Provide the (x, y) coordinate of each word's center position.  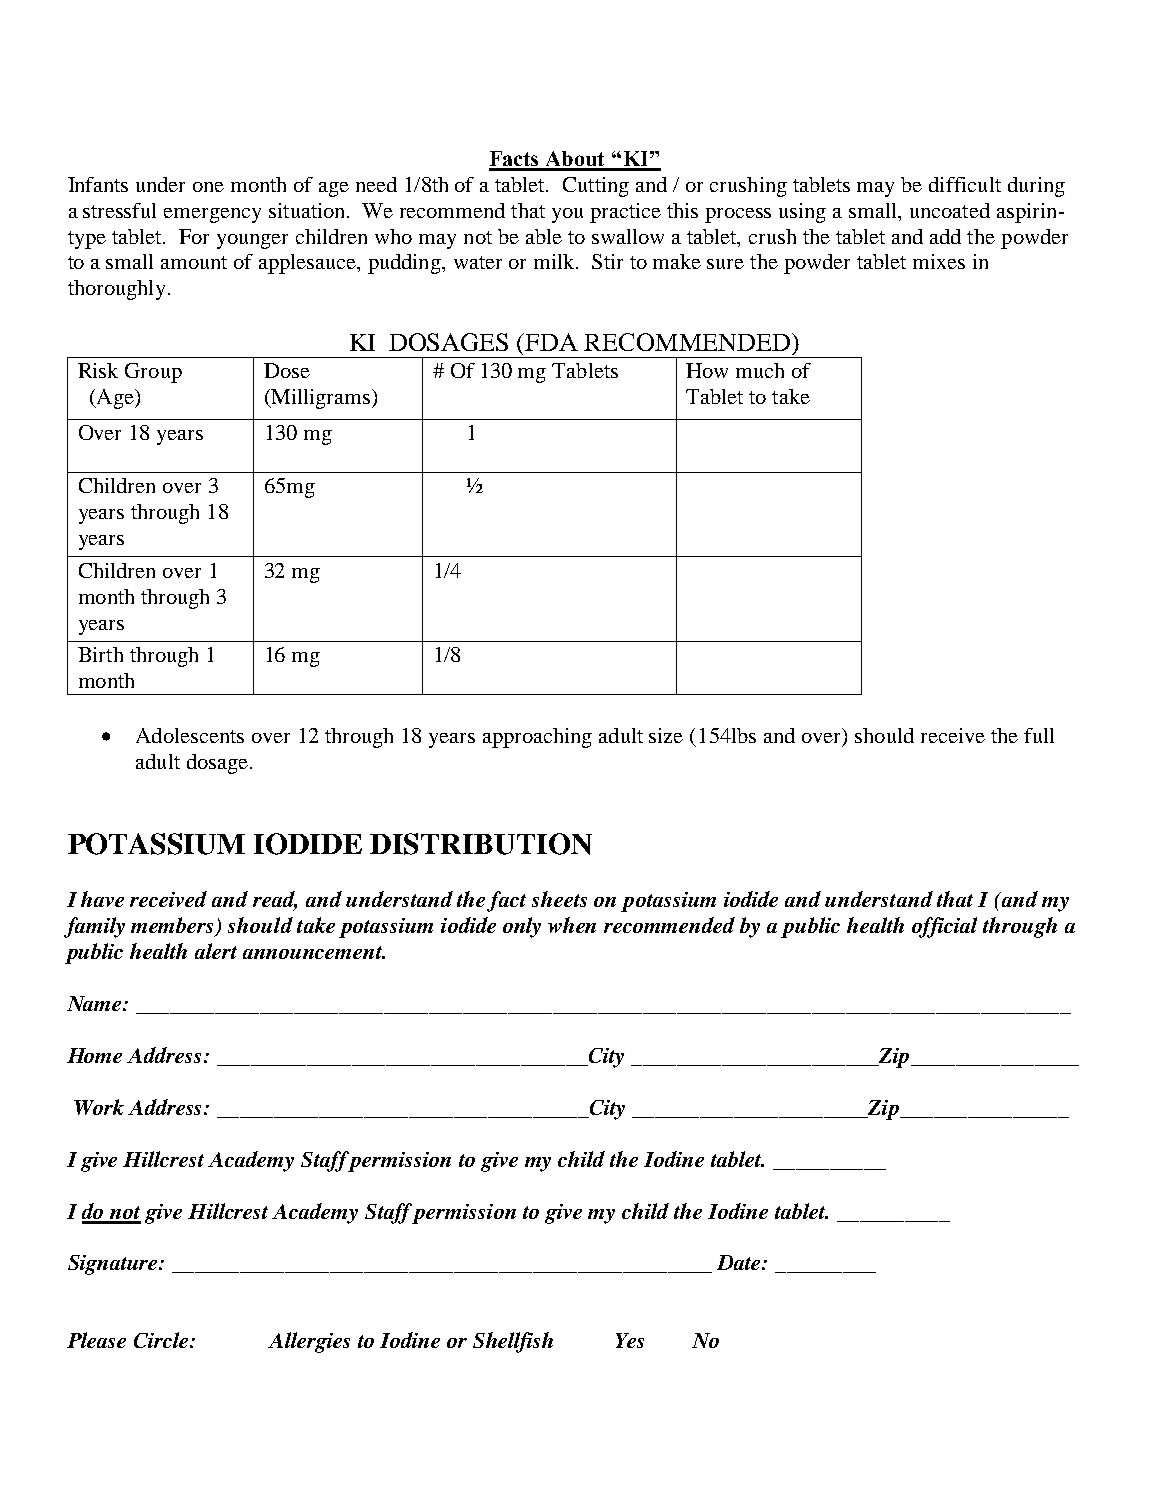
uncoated (950, 210)
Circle (162, 1340)
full (1039, 735)
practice (625, 213)
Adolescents (190, 735)
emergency (212, 215)
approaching (537, 738)
